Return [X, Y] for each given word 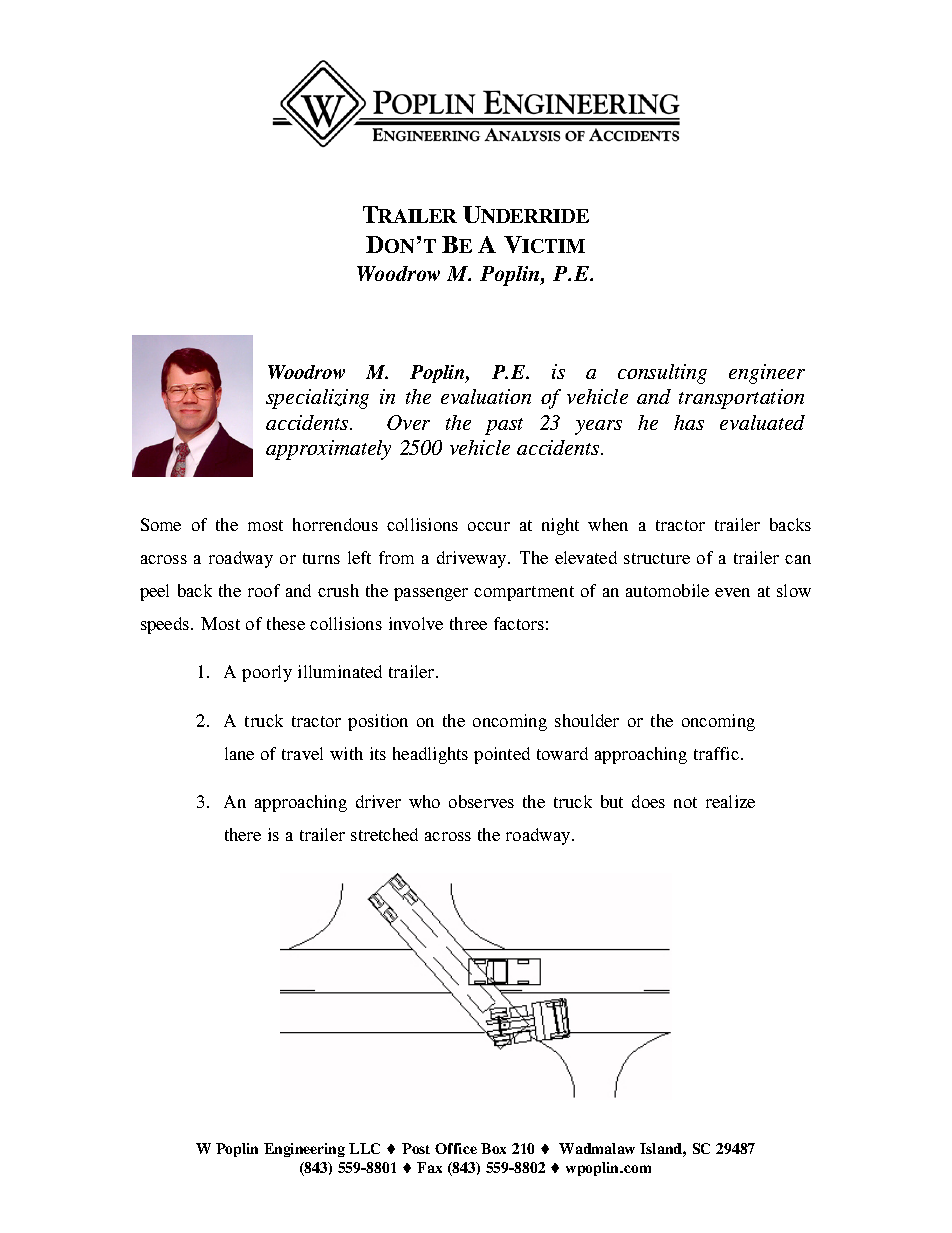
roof [264, 590]
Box [493, 1148]
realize [730, 801]
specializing [317, 399]
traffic [716, 753]
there [243, 834]
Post [416, 1148]
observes [481, 801]
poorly [267, 673]
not [685, 802]
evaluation [486, 396]
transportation [741, 399]
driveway [473, 559]
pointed [502, 755]
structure [657, 558]
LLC [364, 1148]
